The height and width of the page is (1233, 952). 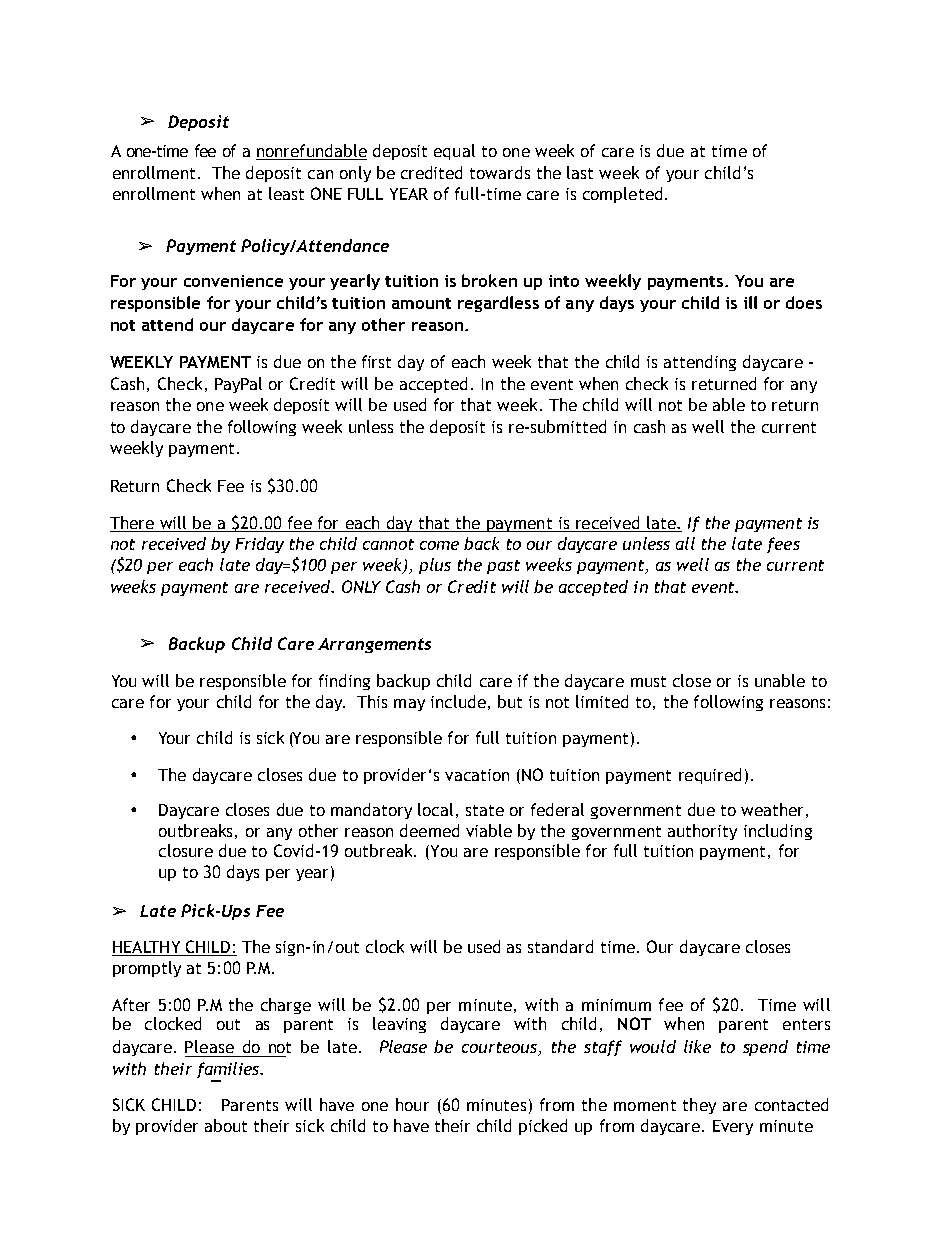 I want to click on towards, so click(x=500, y=172).
